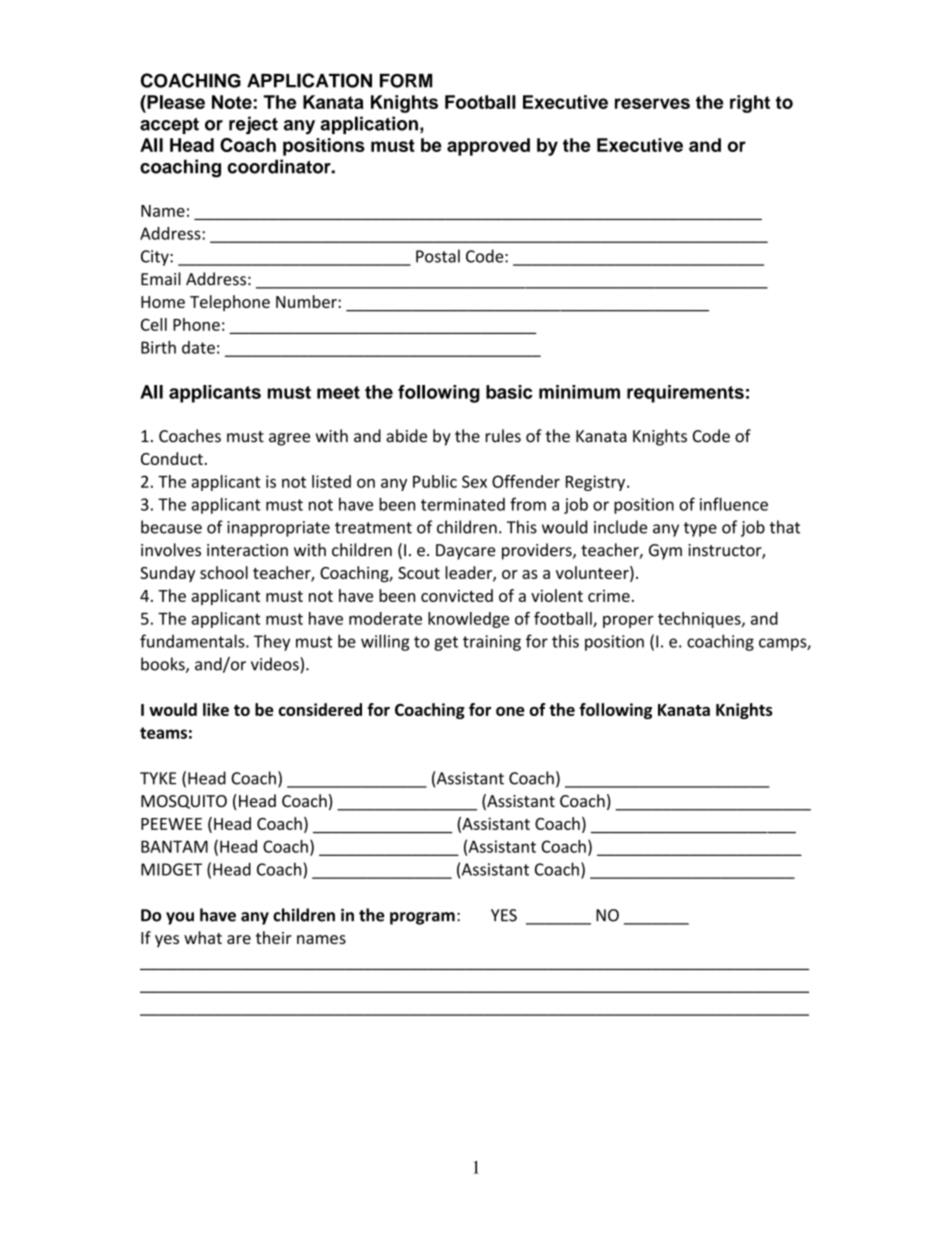 The height and width of the page is (1233, 952). What do you see at coordinates (422, 918) in the page?
I see `program` at bounding box center [422, 918].
